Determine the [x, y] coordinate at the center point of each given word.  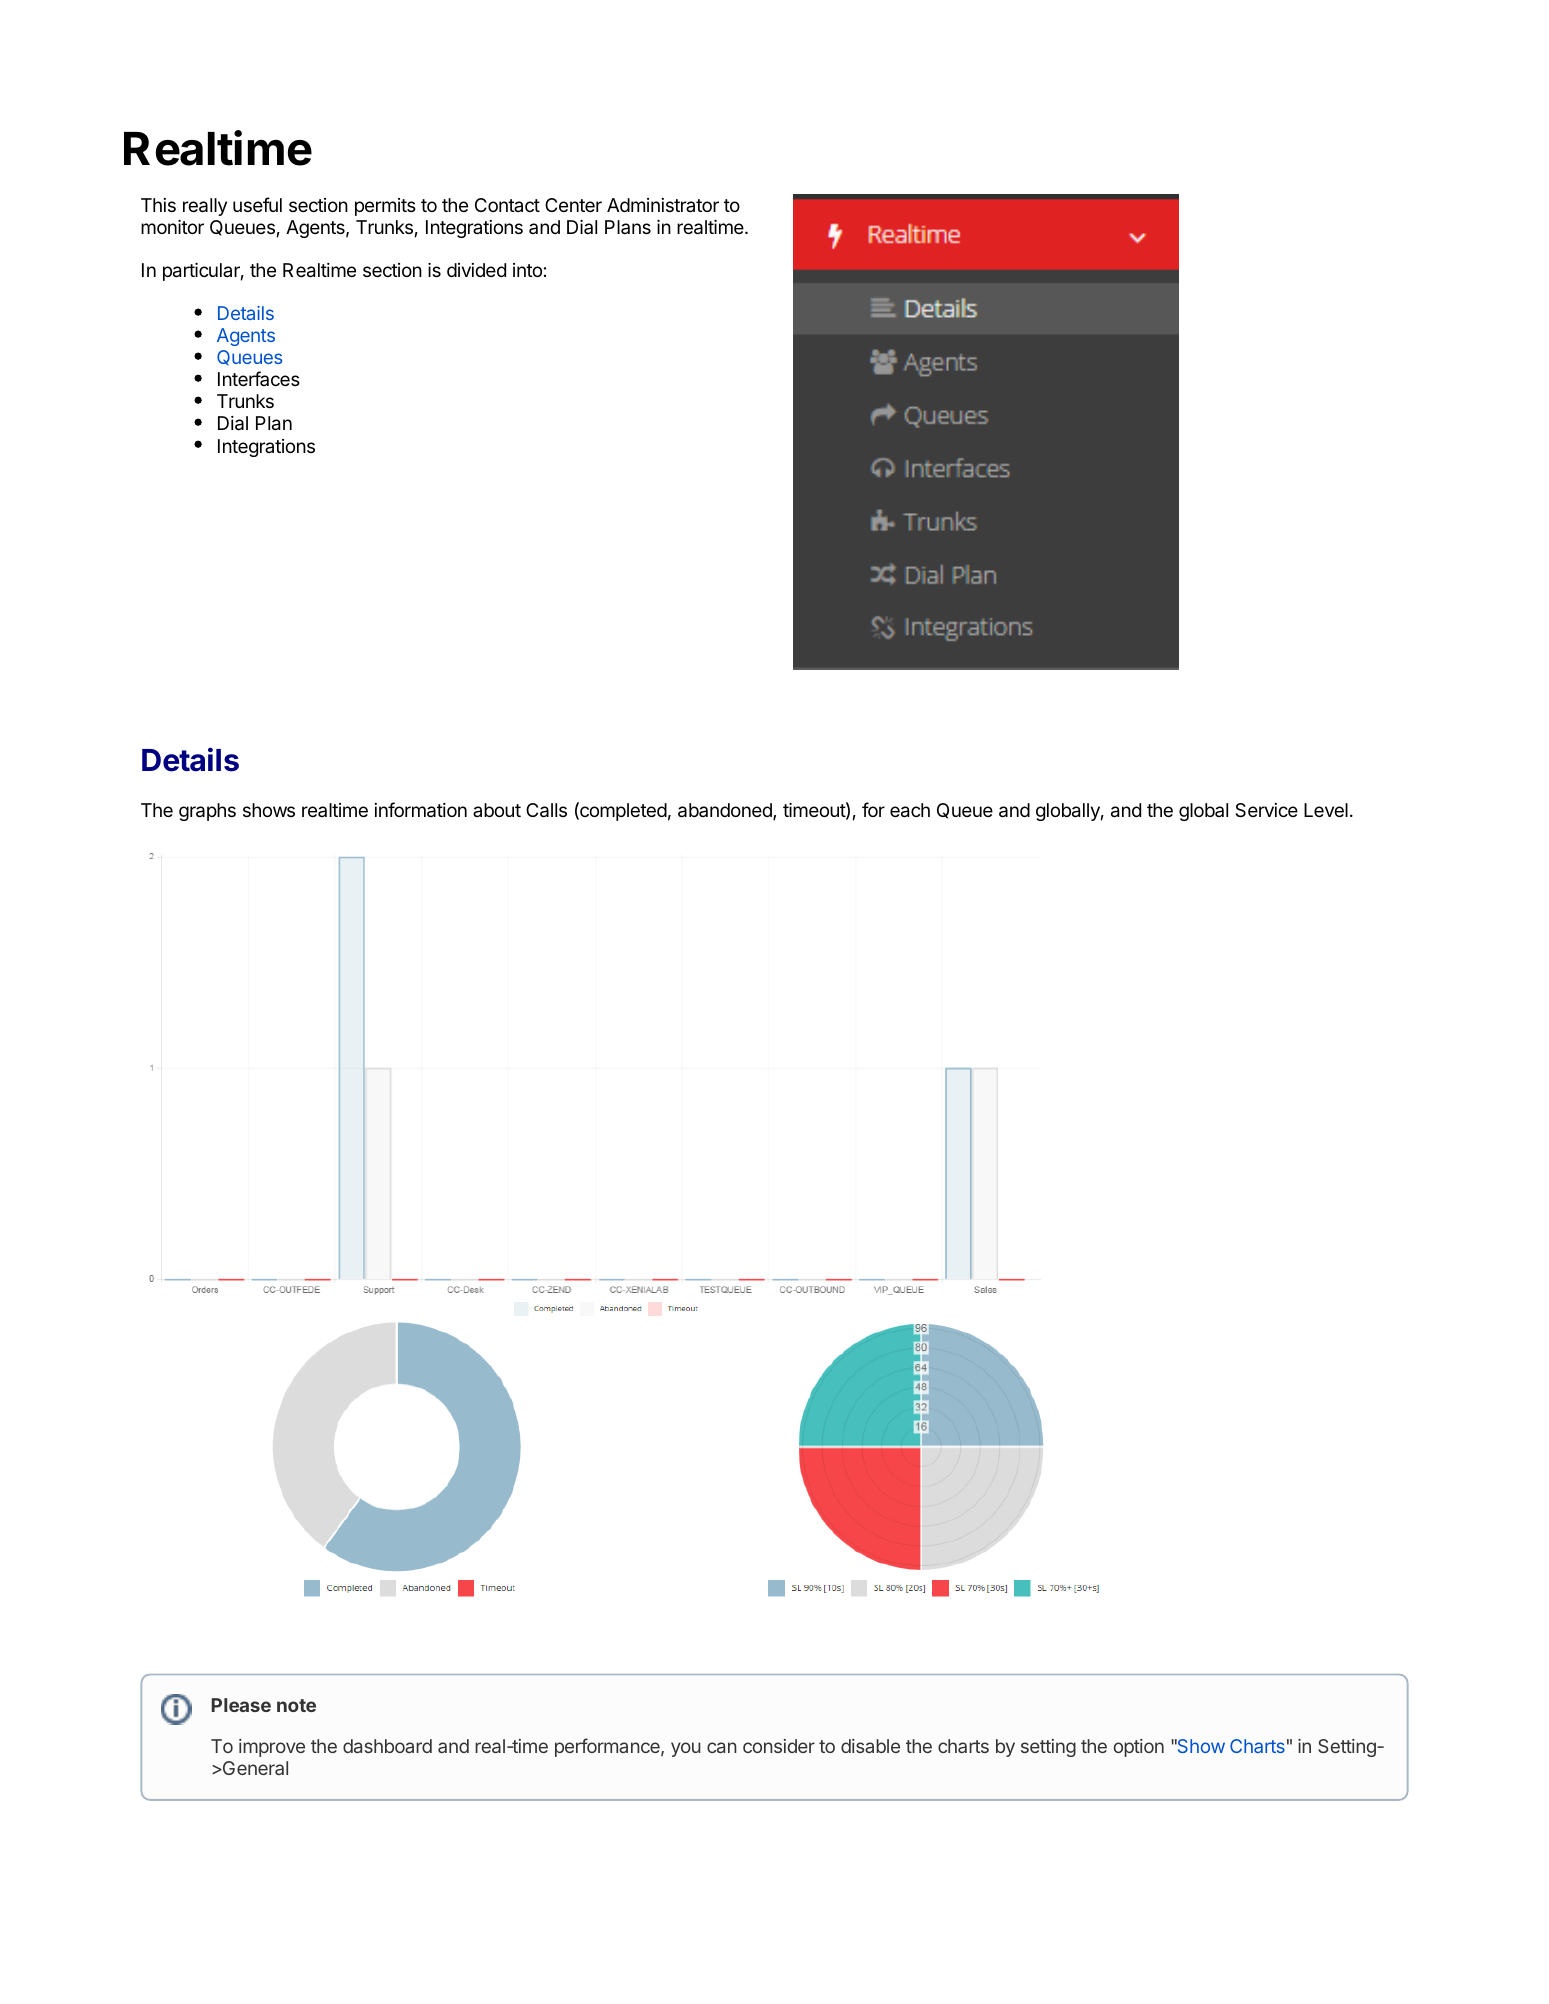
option [1139, 1748]
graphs [207, 812]
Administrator [663, 205]
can [722, 1747]
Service [1266, 810]
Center [573, 205]
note [296, 1705]
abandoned [726, 811]
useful [257, 204]
